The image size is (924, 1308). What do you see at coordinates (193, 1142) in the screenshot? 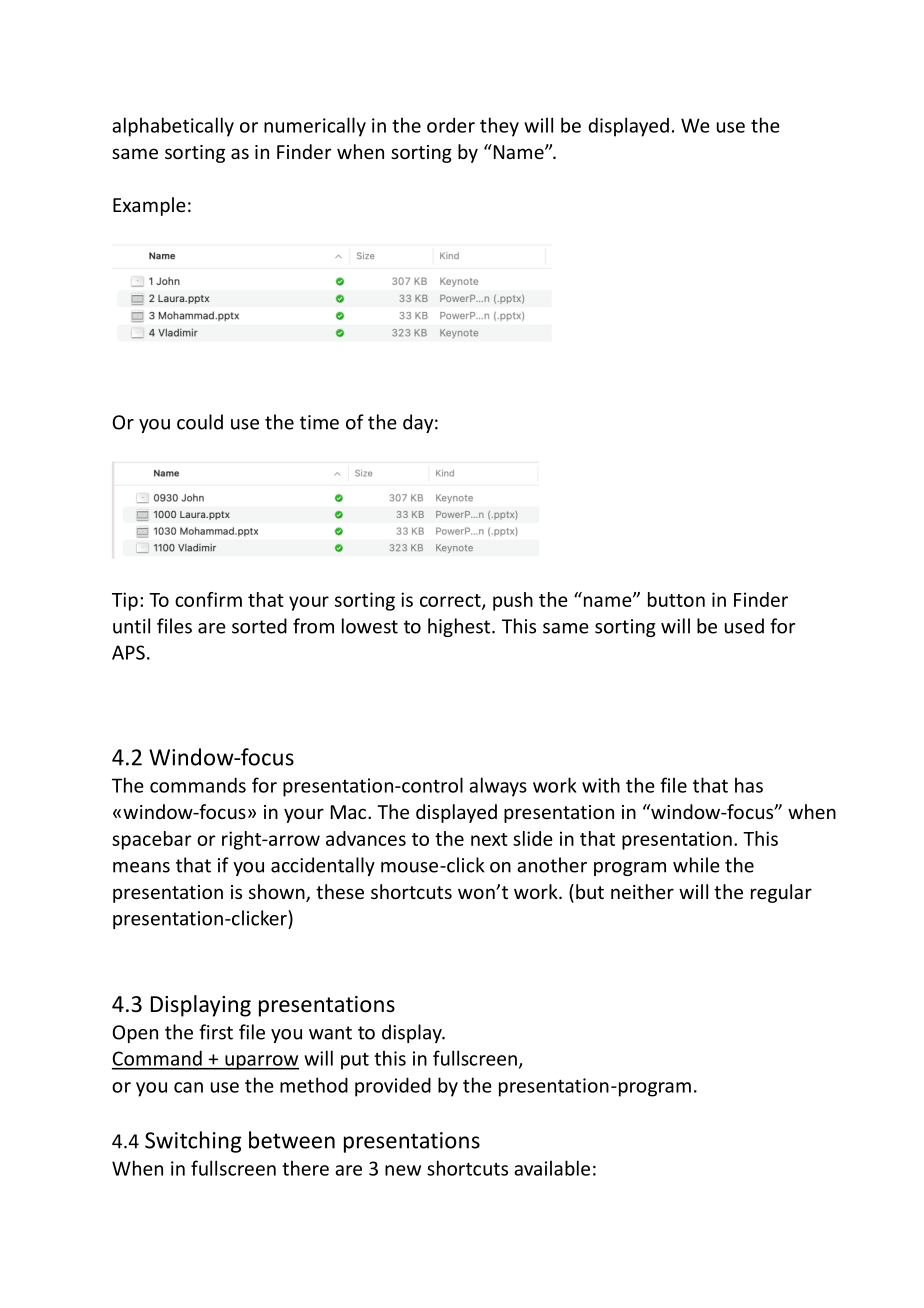
I see `Switching` at bounding box center [193, 1142].
